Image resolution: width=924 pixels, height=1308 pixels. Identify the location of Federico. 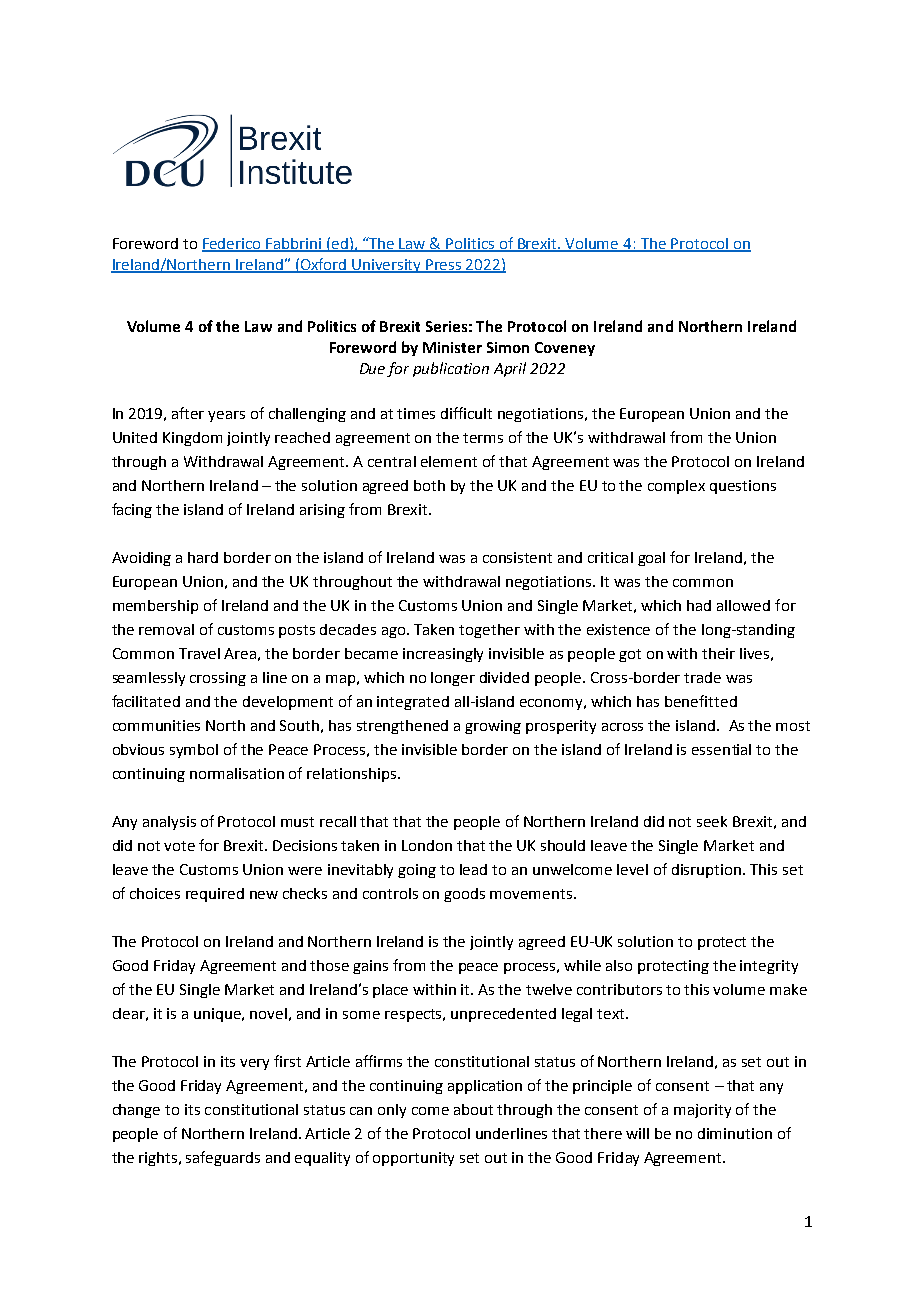
(232, 245).
